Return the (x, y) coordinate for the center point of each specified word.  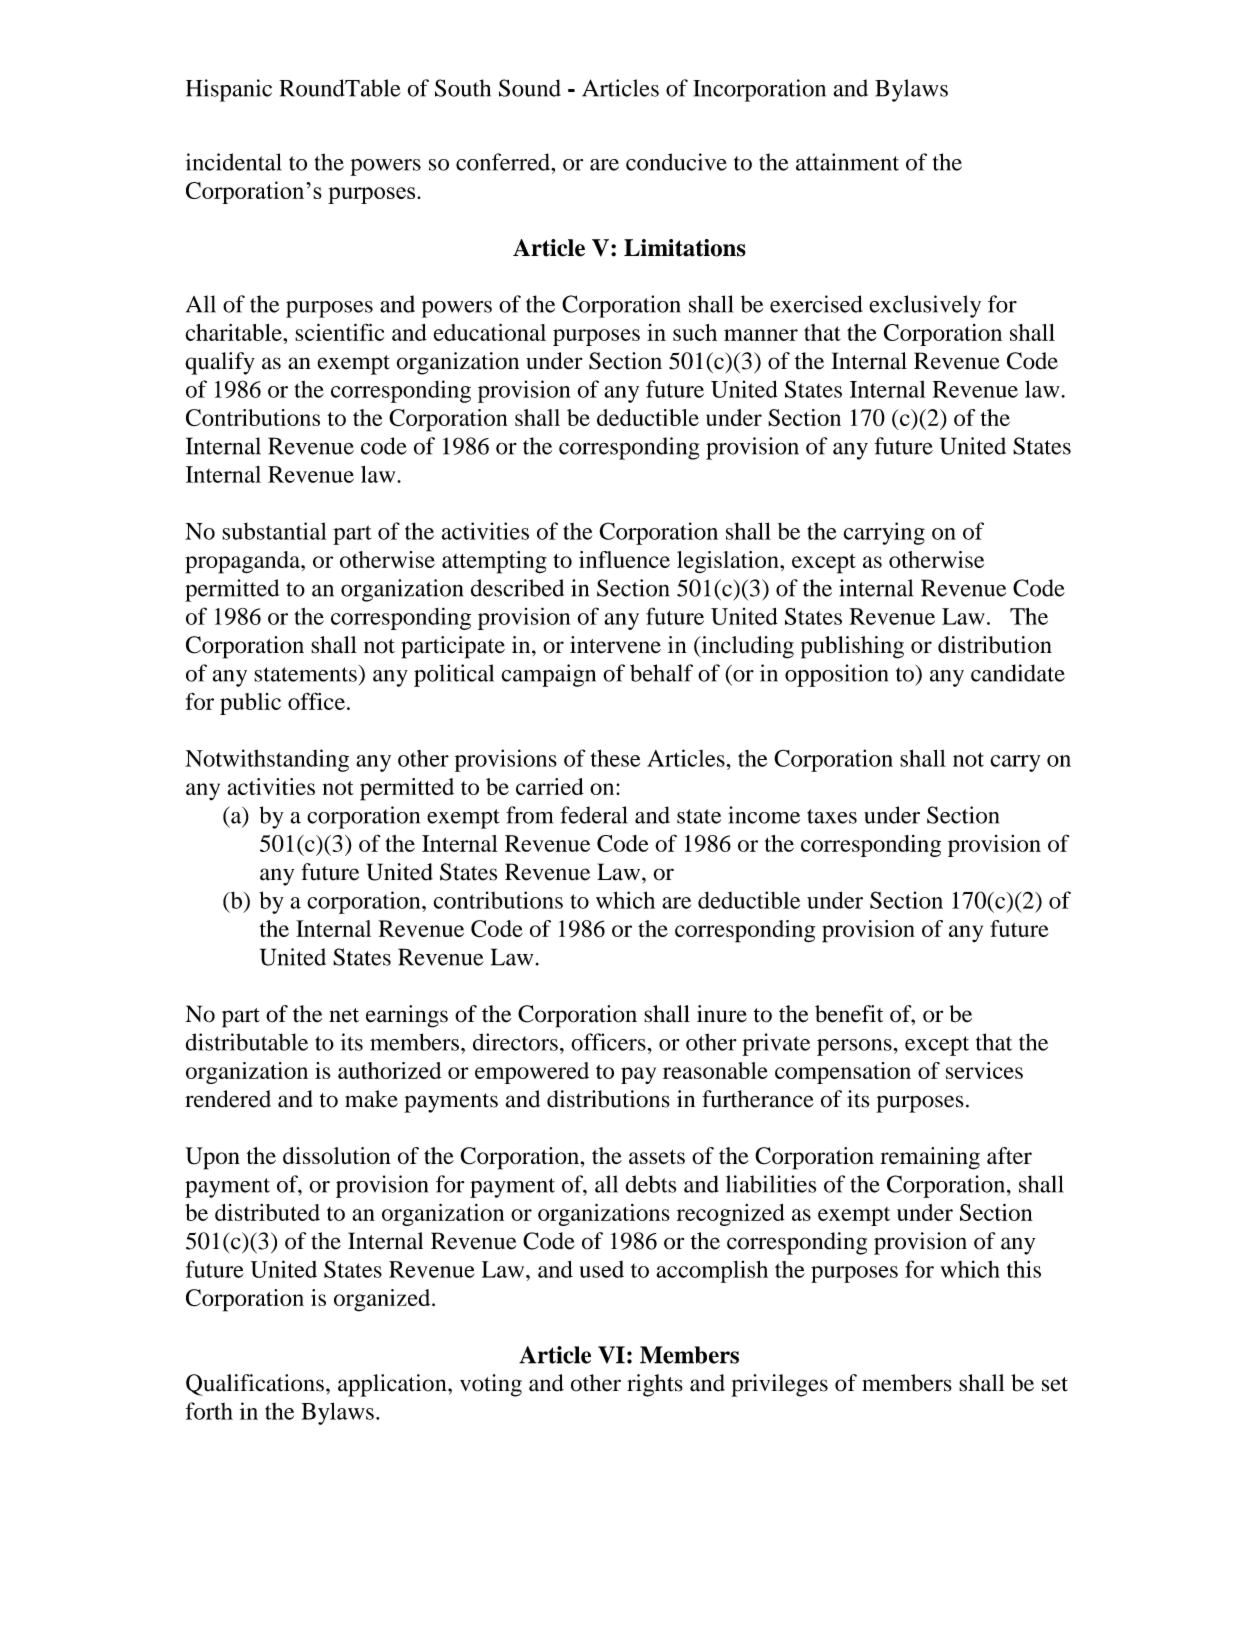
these (615, 758)
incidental (234, 162)
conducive (676, 162)
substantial (274, 531)
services (984, 1070)
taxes (832, 816)
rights (655, 1385)
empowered (532, 1073)
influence (624, 559)
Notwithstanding (267, 760)
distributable (247, 1042)
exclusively (925, 306)
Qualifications (255, 1385)
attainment (847, 162)
